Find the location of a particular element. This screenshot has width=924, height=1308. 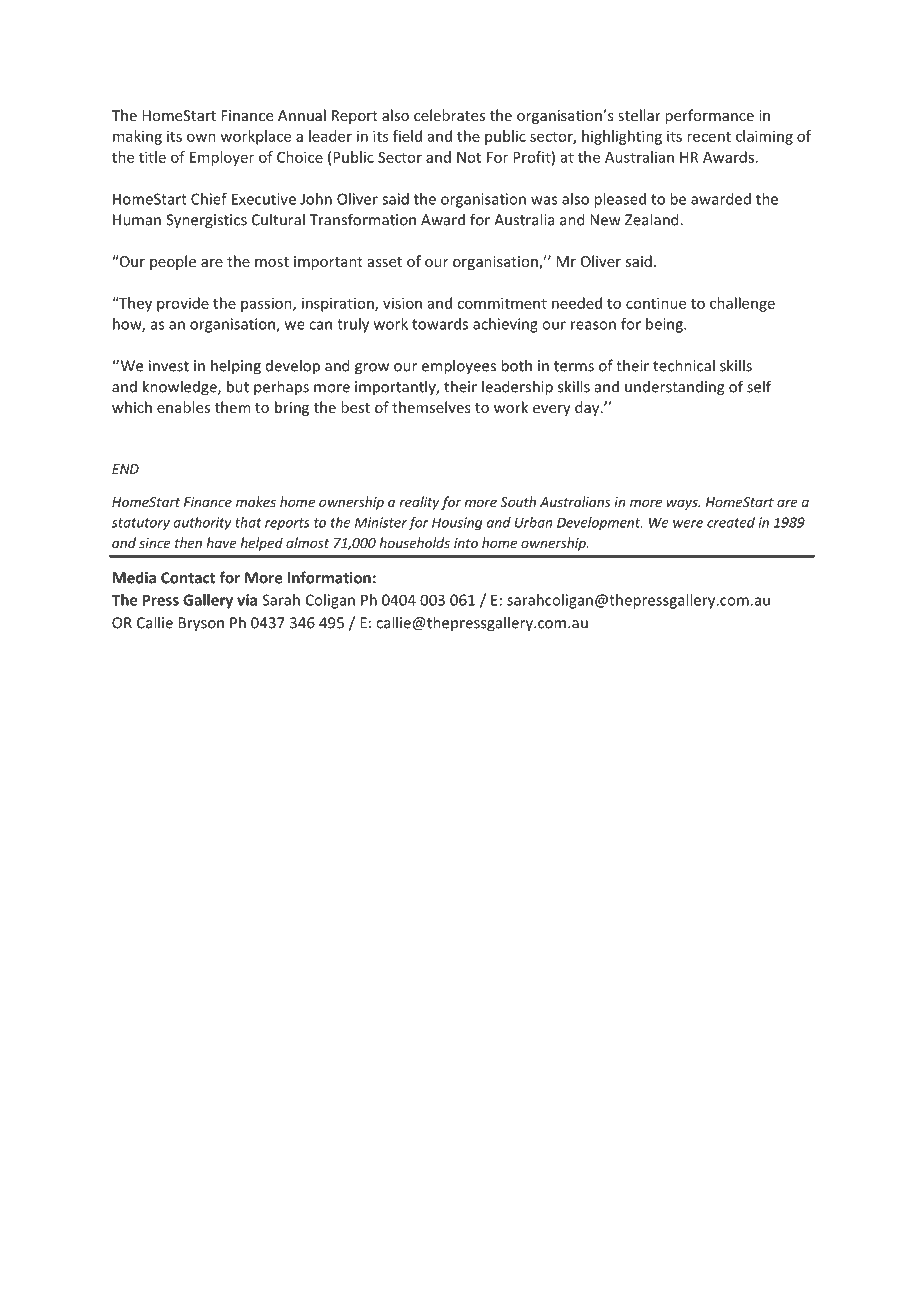

people is located at coordinates (173, 262).
